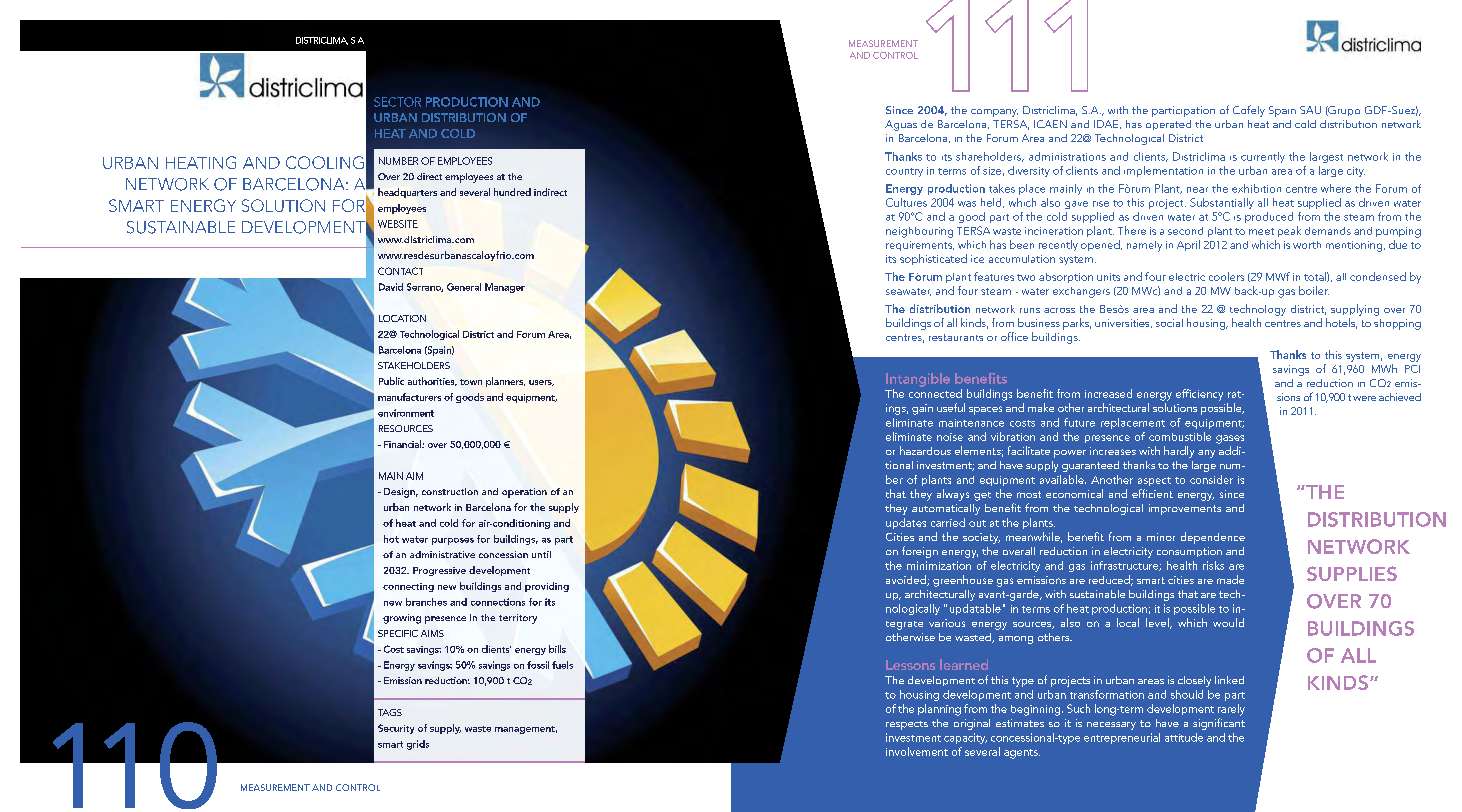 Image resolution: width=1462 pixels, height=812 pixels. I want to click on SAU, so click(1310, 110).
